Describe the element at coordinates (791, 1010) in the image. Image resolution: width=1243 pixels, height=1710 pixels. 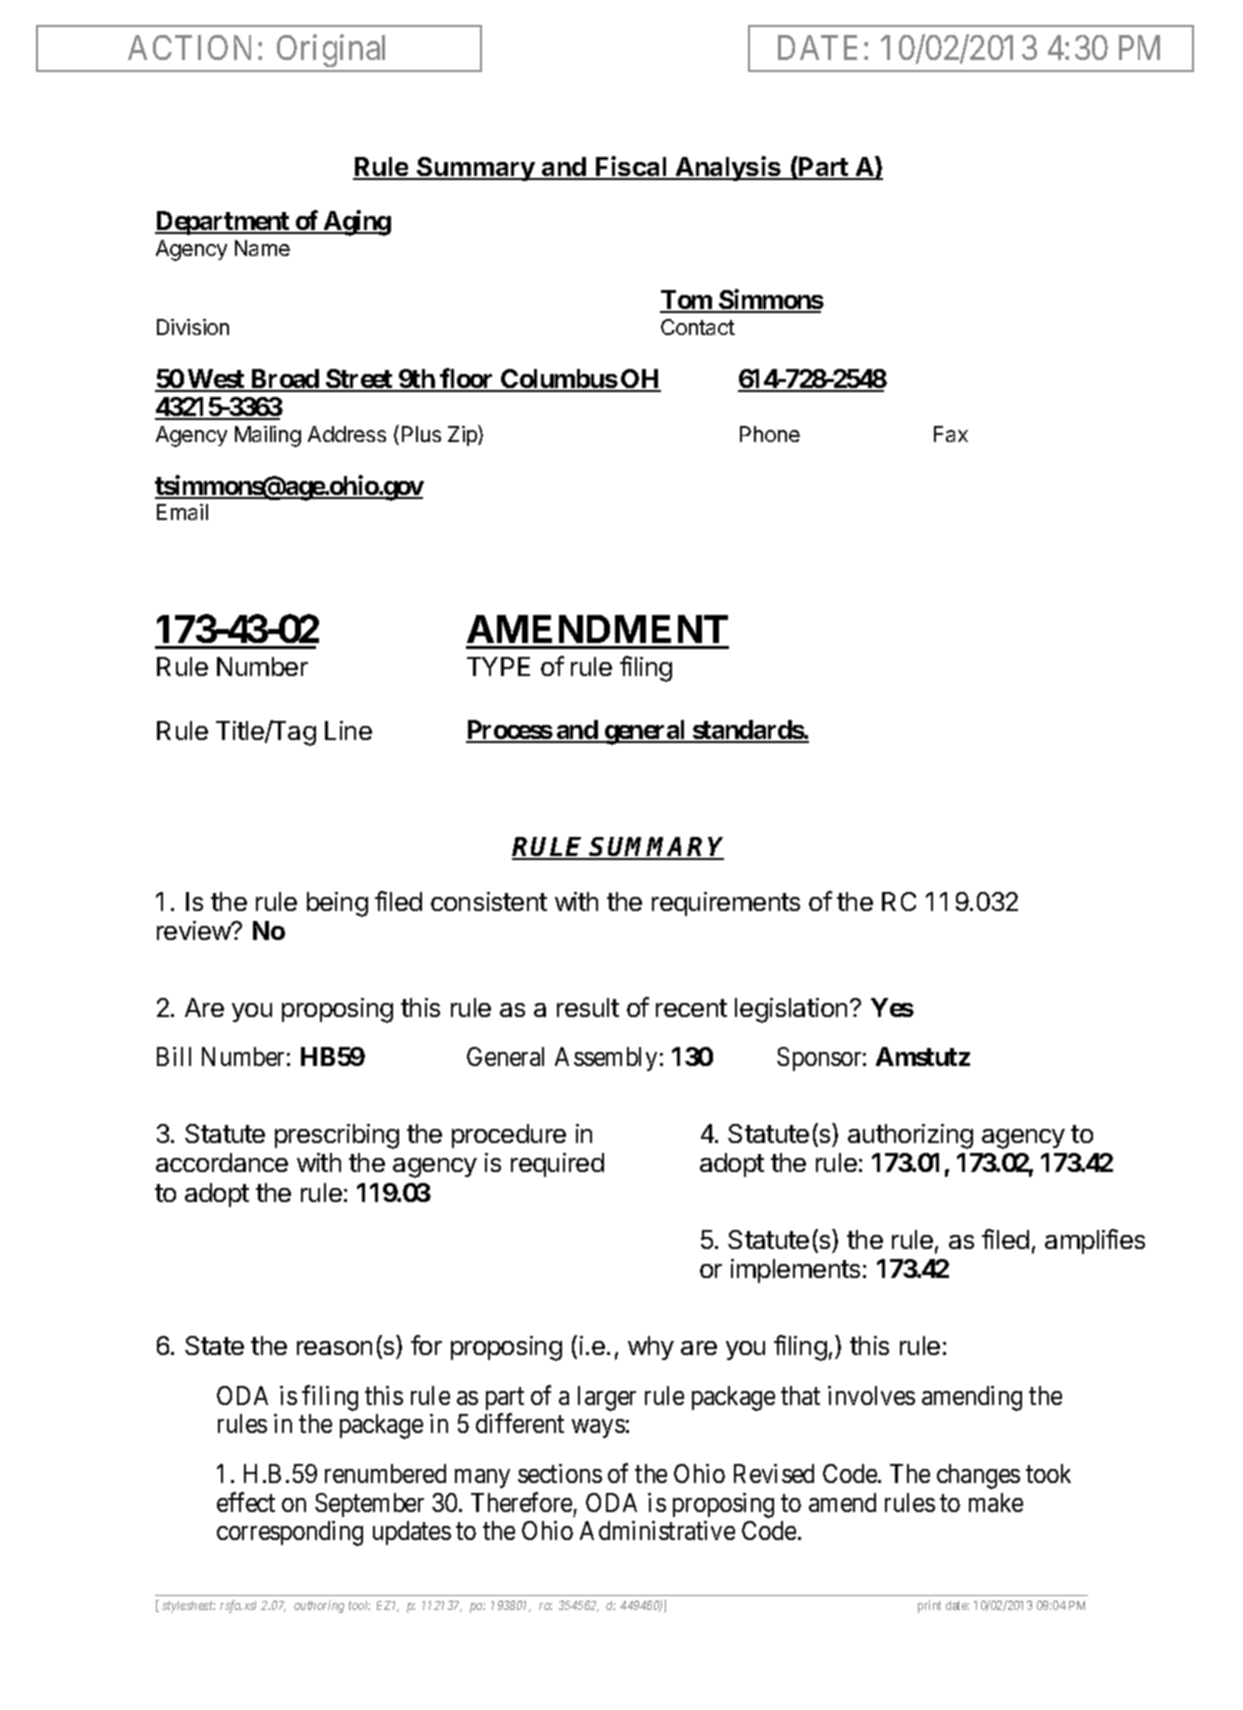
I see `legislation` at that location.
